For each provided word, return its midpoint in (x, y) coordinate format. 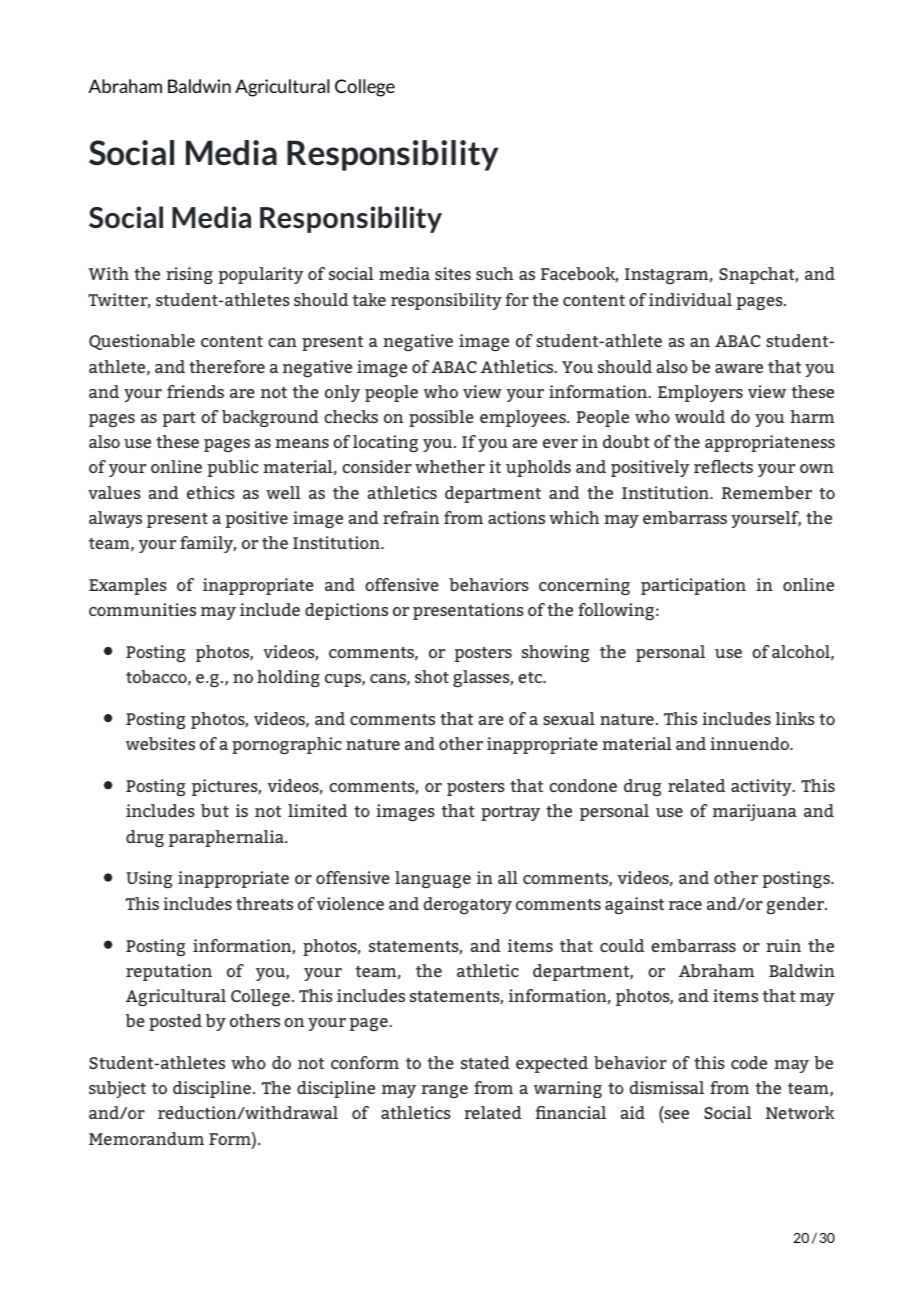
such (494, 273)
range (444, 1091)
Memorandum (146, 1138)
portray (510, 813)
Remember (767, 492)
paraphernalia (227, 838)
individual (690, 299)
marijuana (755, 812)
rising (189, 275)
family (208, 544)
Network (800, 1112)
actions (516, 517)
